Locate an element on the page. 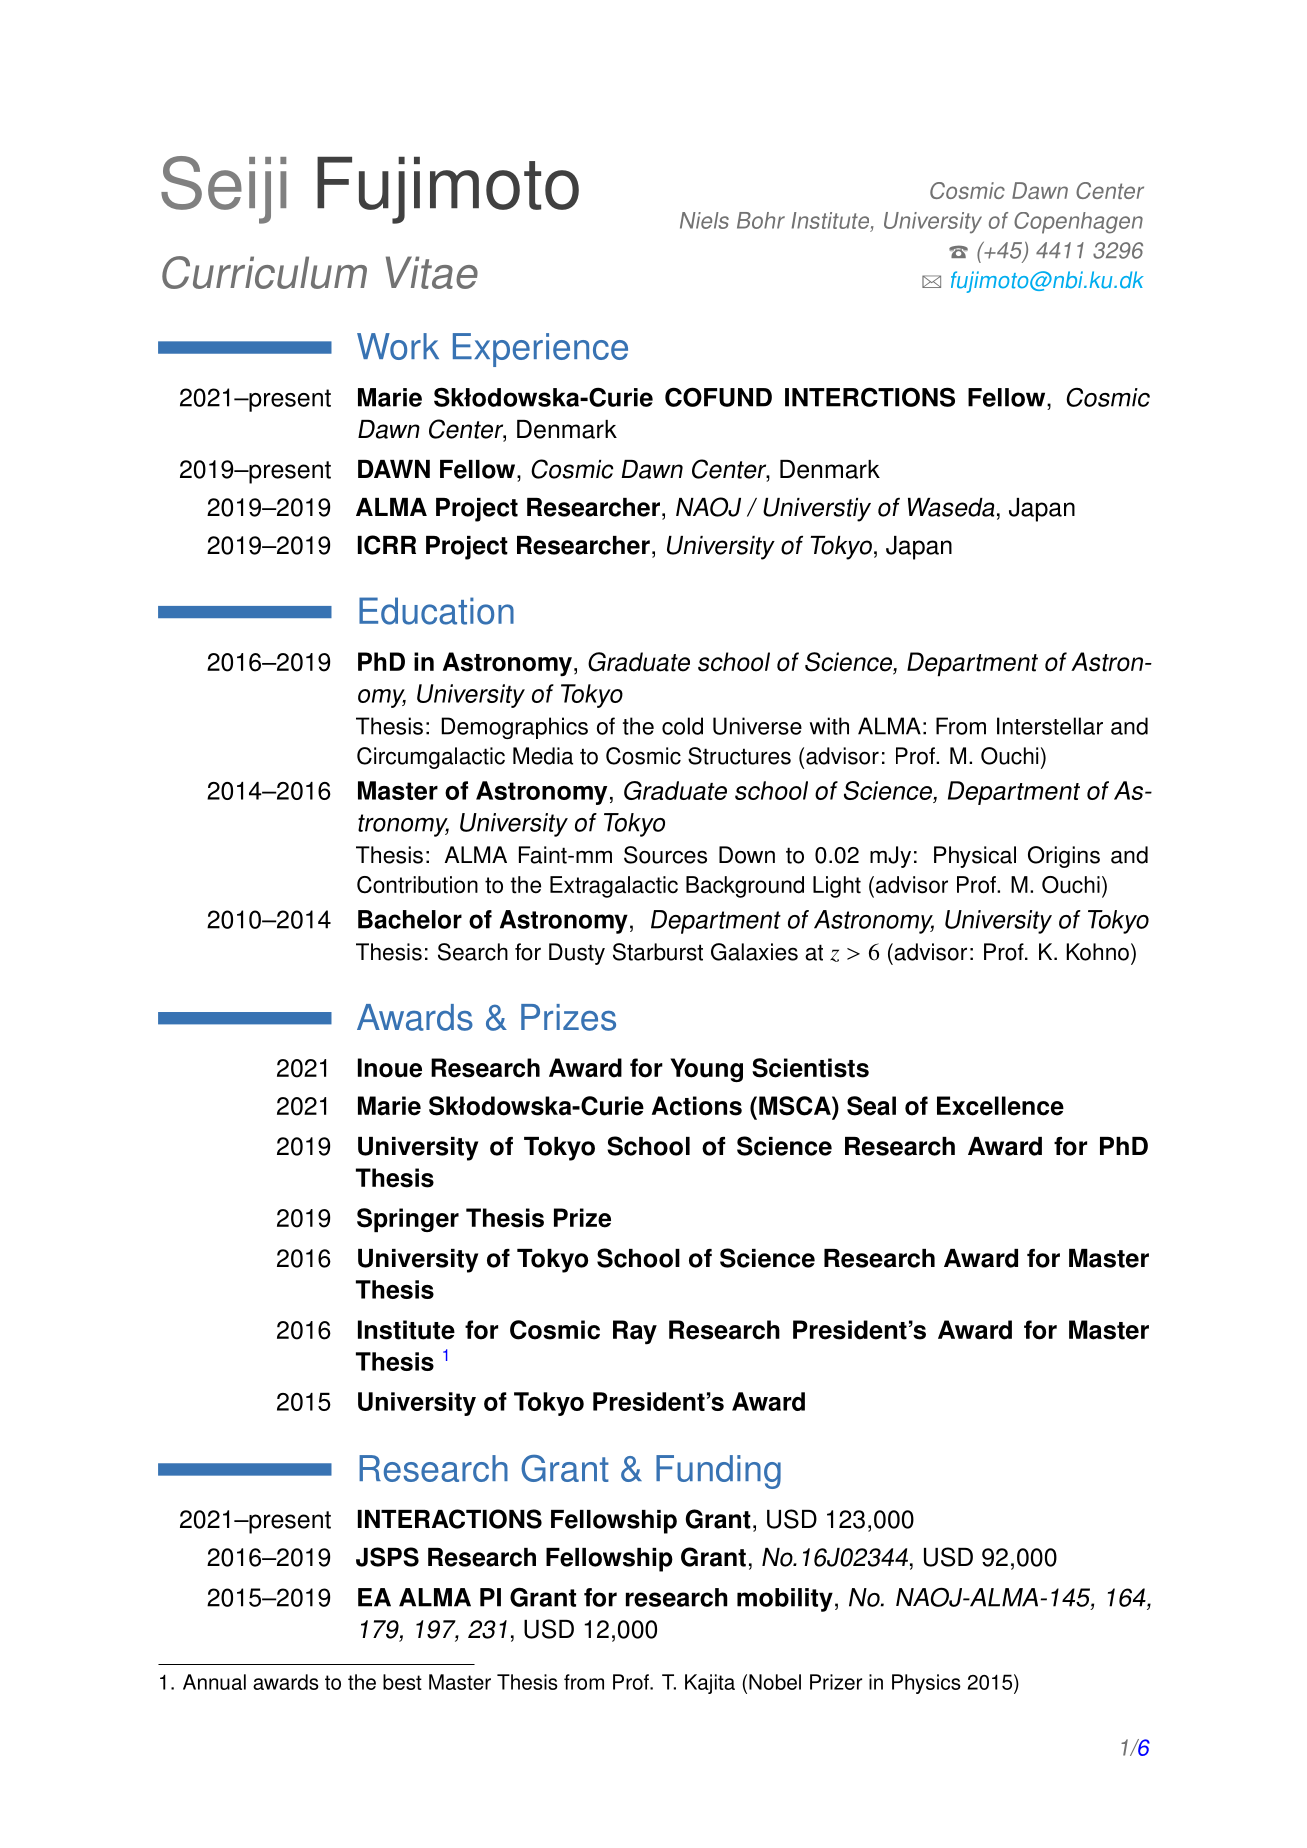  Starburst is located at coordinates (658, 952).
